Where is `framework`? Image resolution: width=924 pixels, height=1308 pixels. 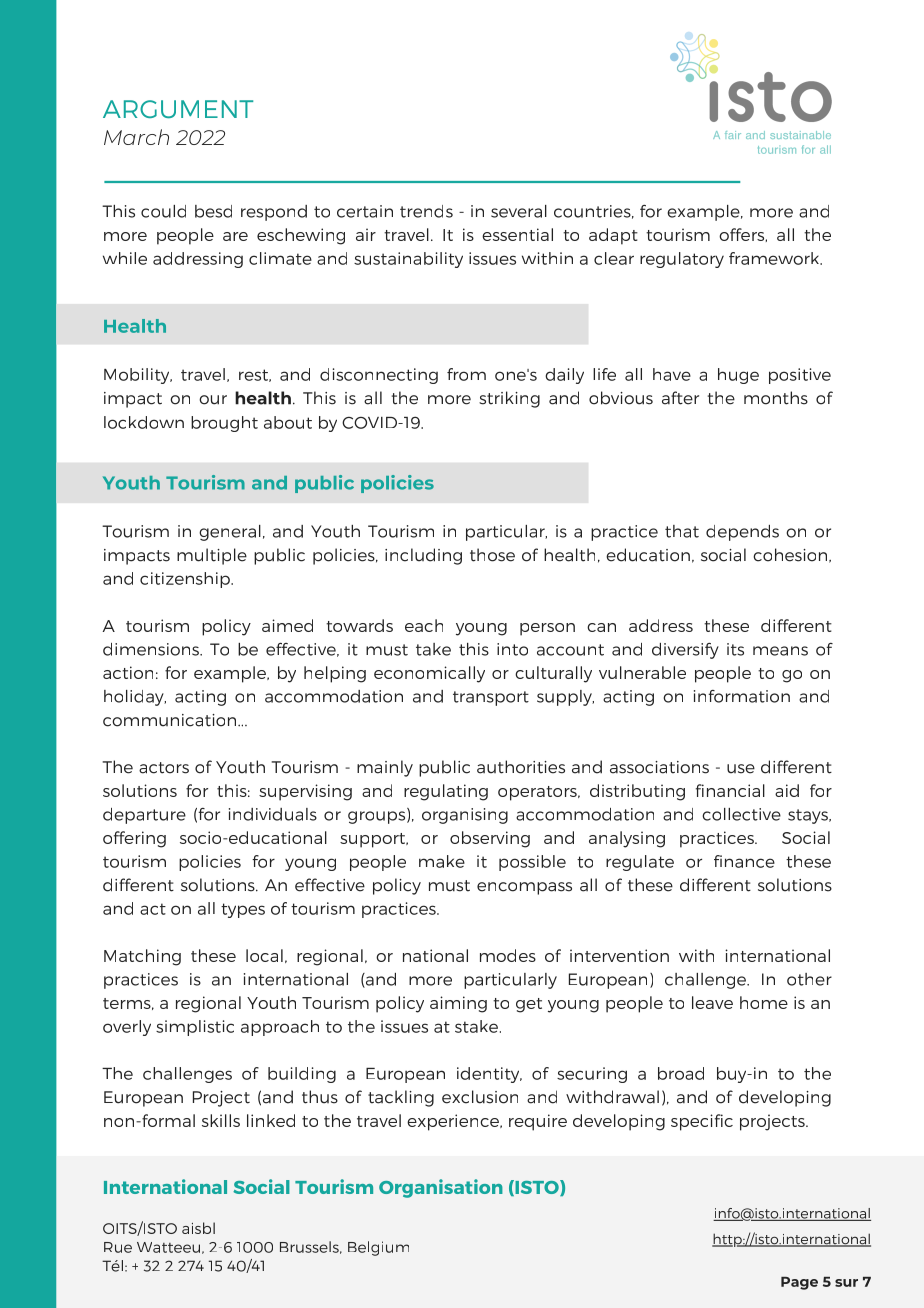
framework is located at coordinates (775, 258).
